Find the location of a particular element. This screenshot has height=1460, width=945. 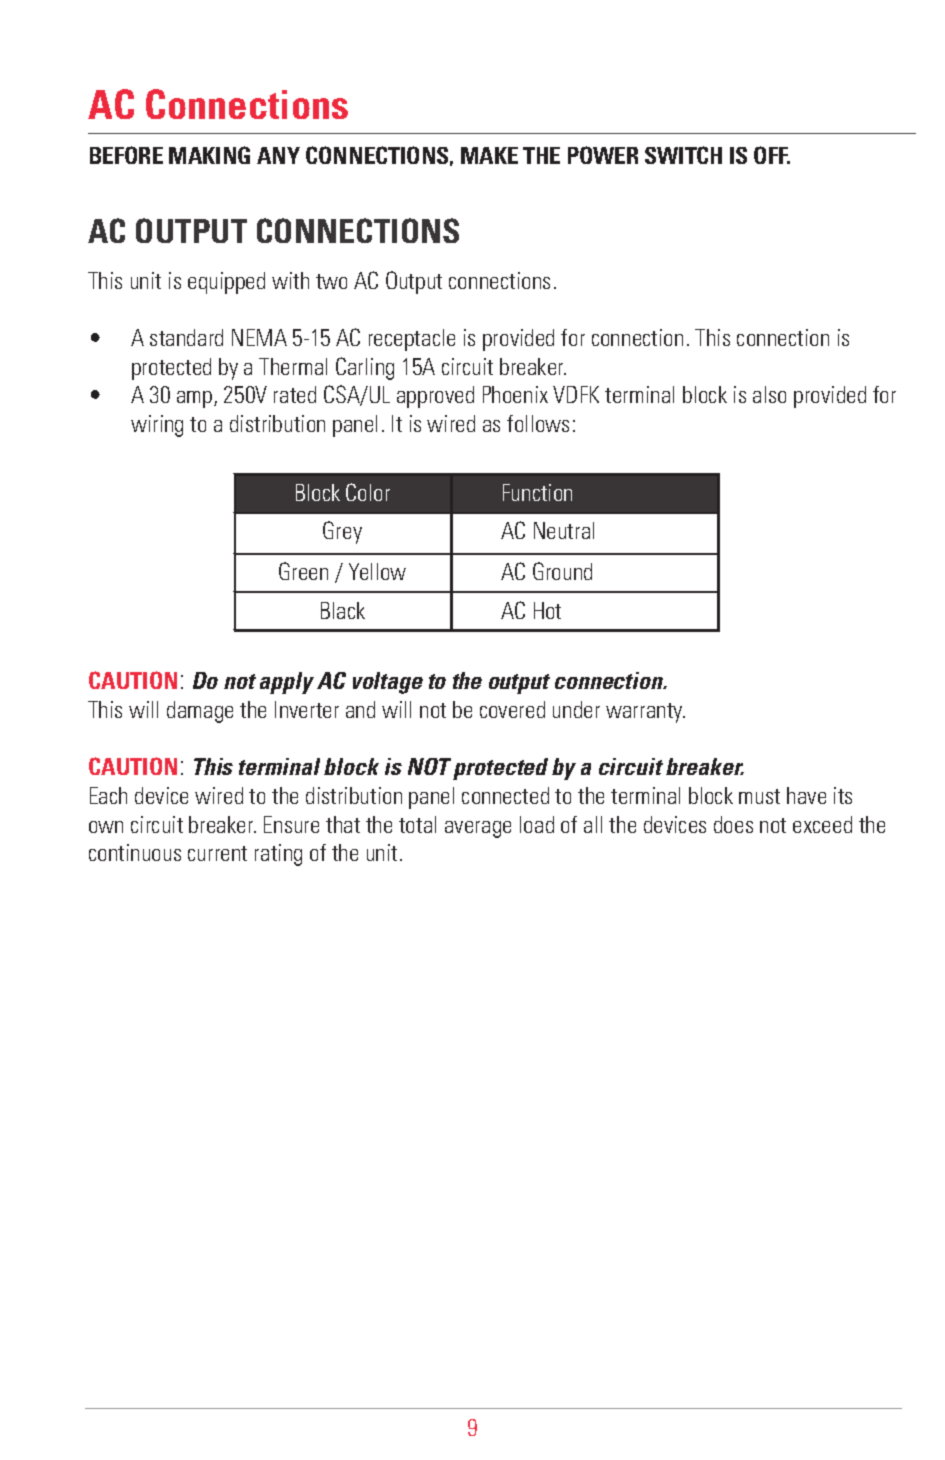

does is located at coordinates (733, 824).
